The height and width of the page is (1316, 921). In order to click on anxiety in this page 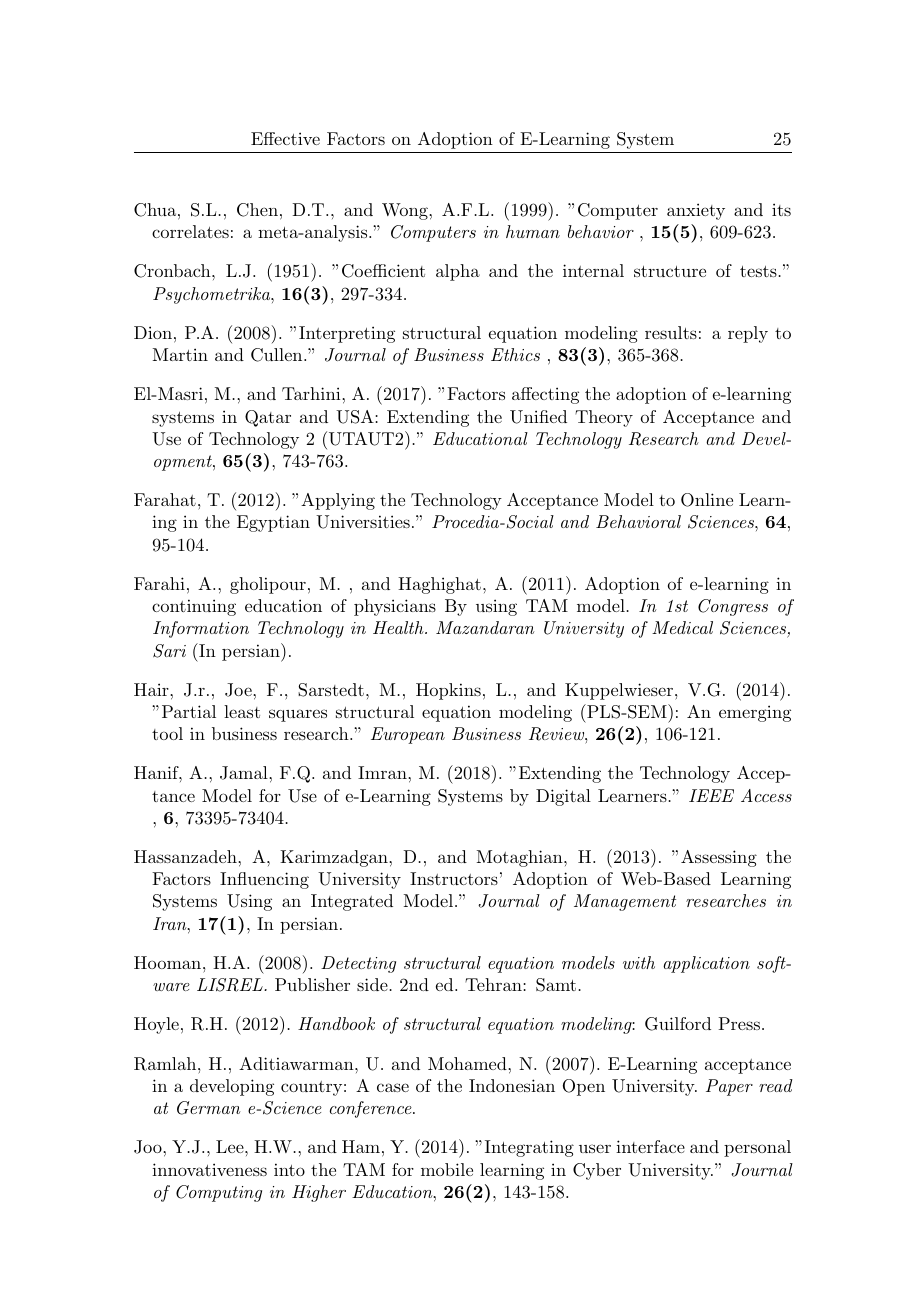, I will do `click(696, 211)`.
